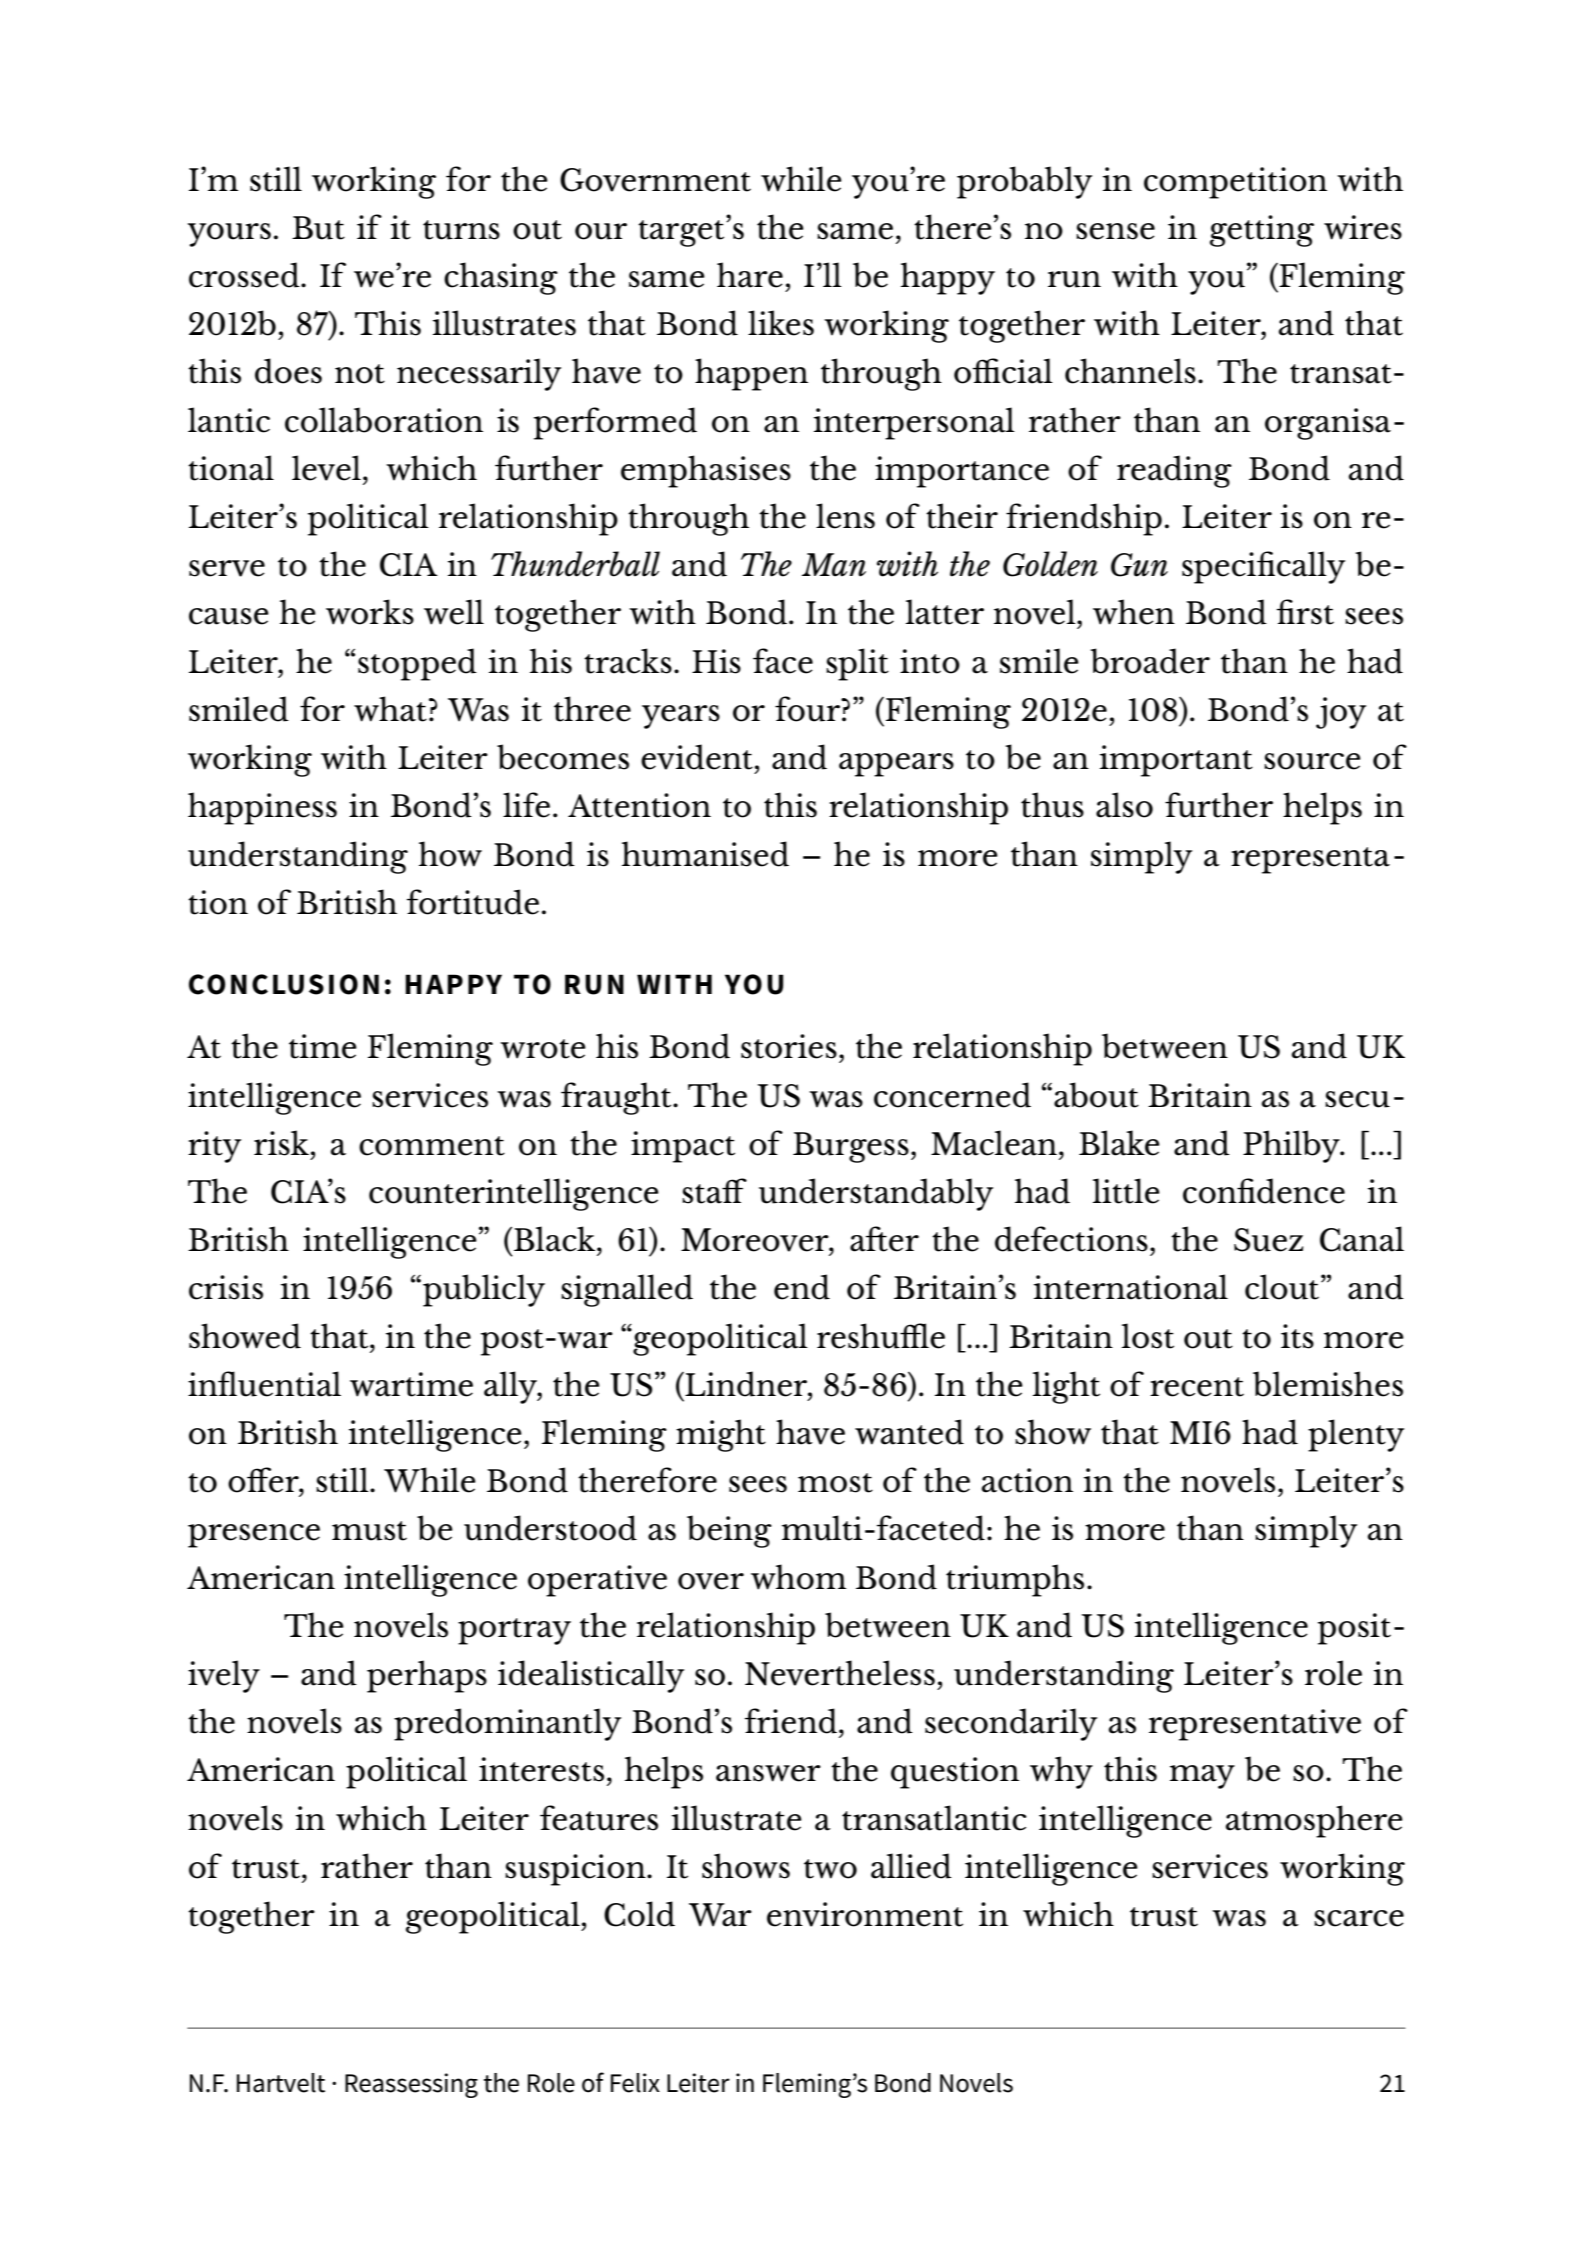 The image size is (1593, 2255). I want to click on hare, so click(750, 275).
